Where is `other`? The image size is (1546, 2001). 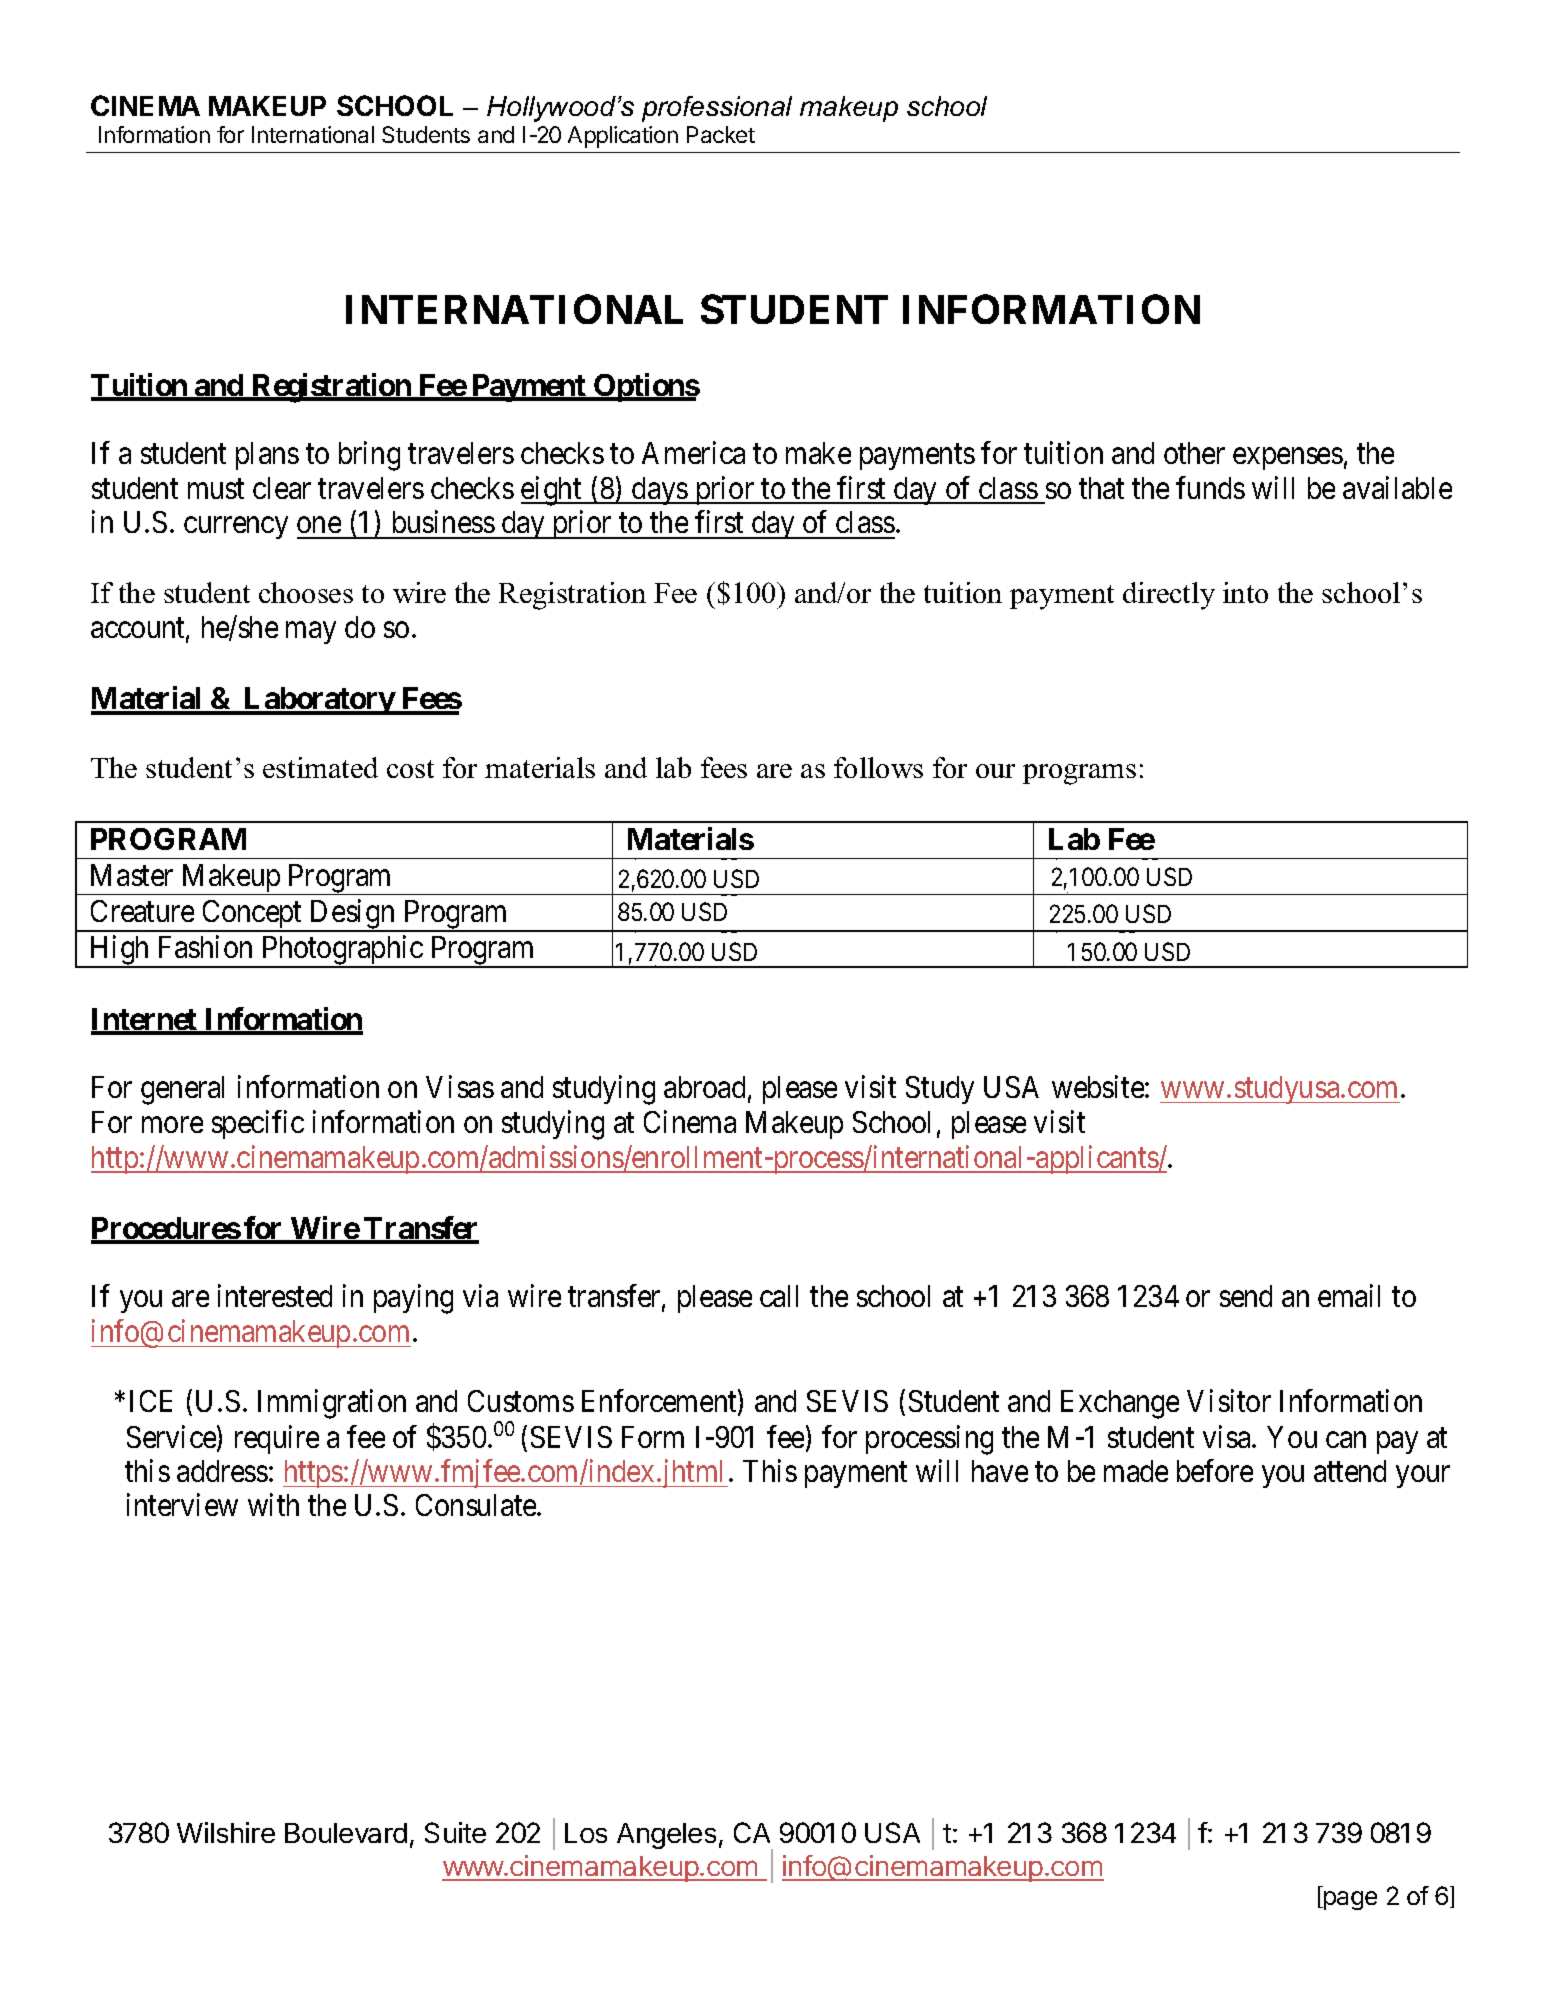 other is located at coordinates (1194, 453).
